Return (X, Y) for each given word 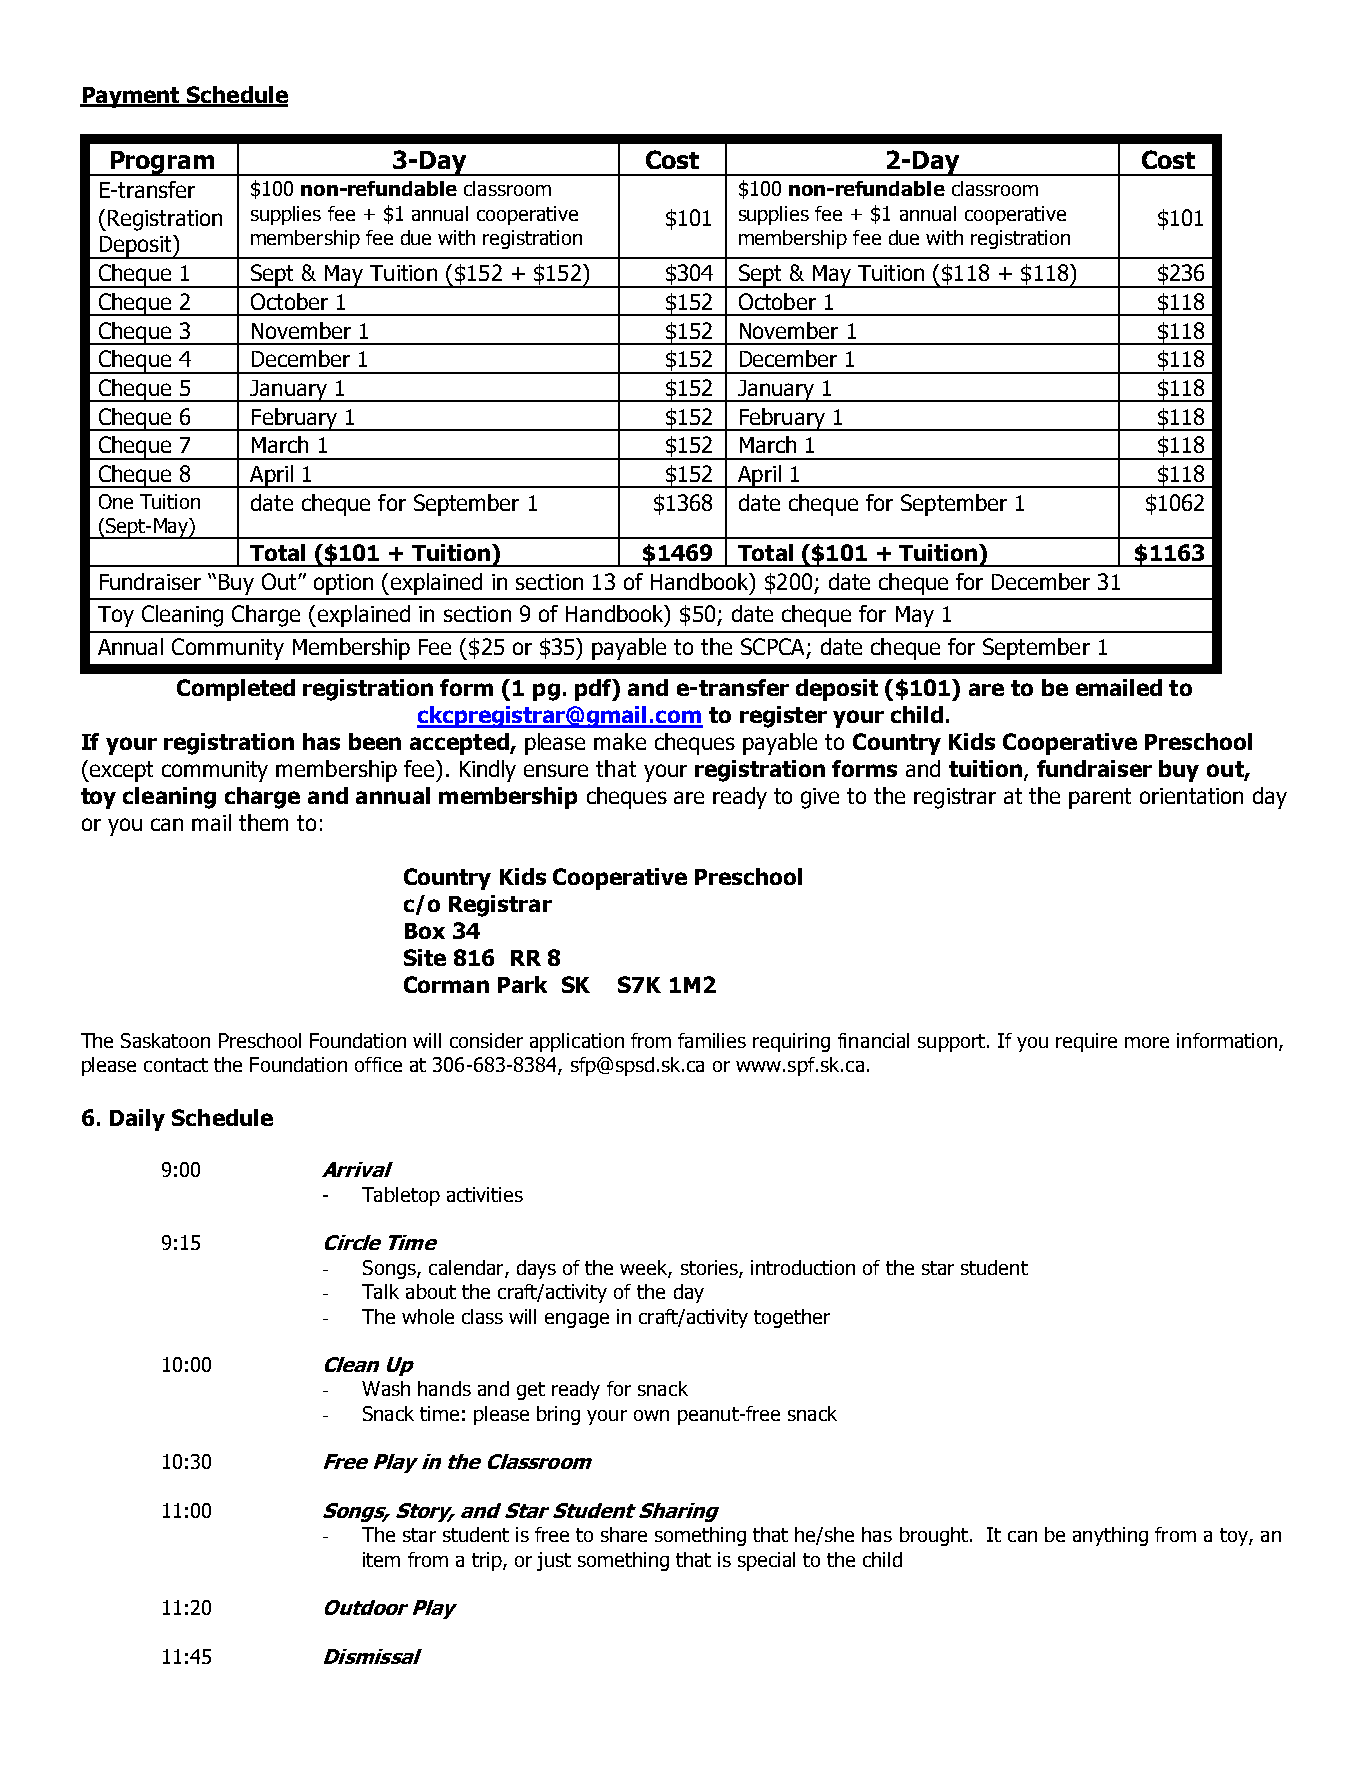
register (783, 717)
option (343, 584)
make (620, 741)
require (1086, 1042)
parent (1100, 798)
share (624, 1534)
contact (176, 1065)
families (712, 1040)
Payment (131, 97)
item (381, 1559)
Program (162, 163)
